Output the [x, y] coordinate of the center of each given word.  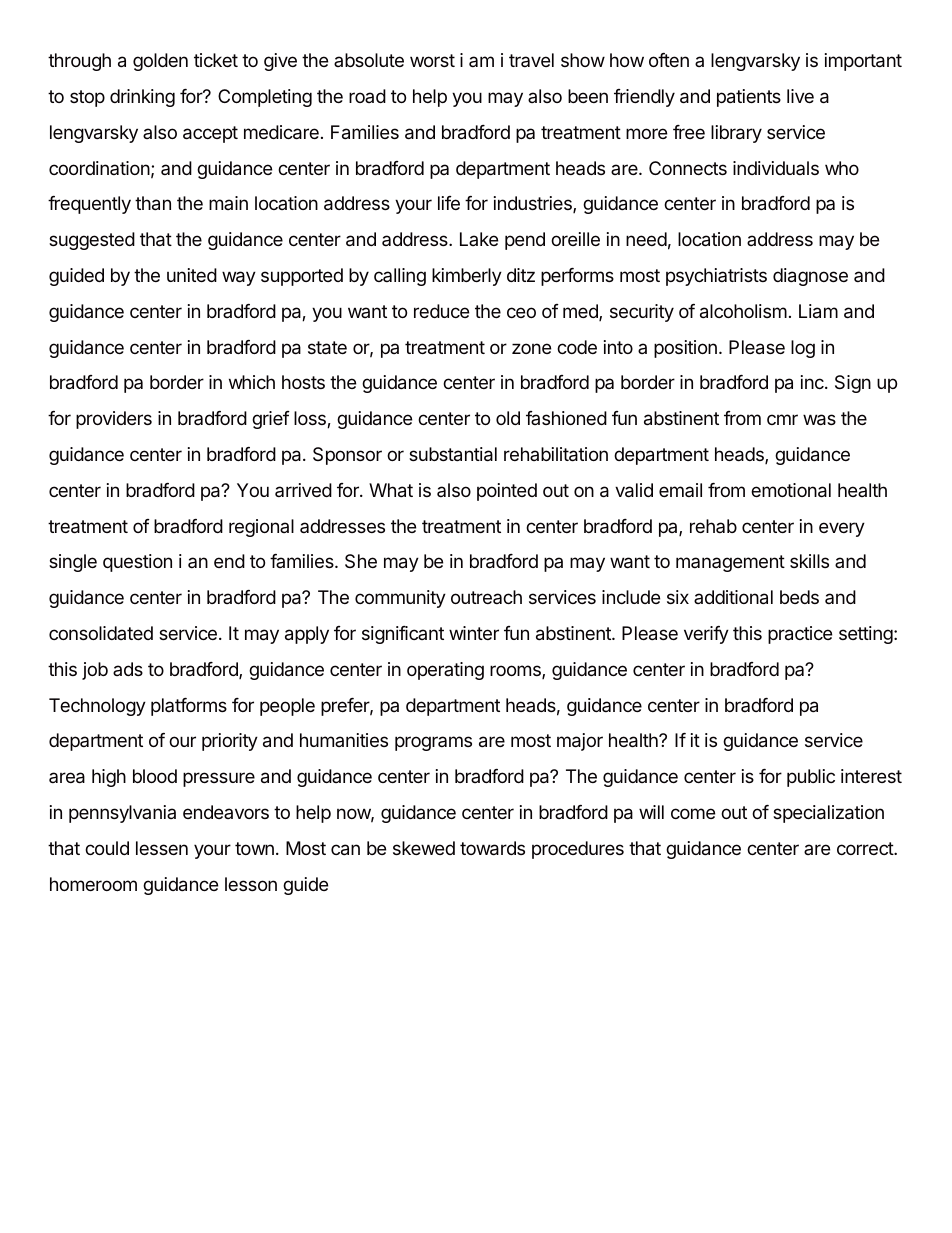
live [800, 96]
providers [114, 420]
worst [432, 60]
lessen [162, 848]
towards [492, 848]
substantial [453, 454]
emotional [791, 490]
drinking [142, 98]
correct [866, 848]
